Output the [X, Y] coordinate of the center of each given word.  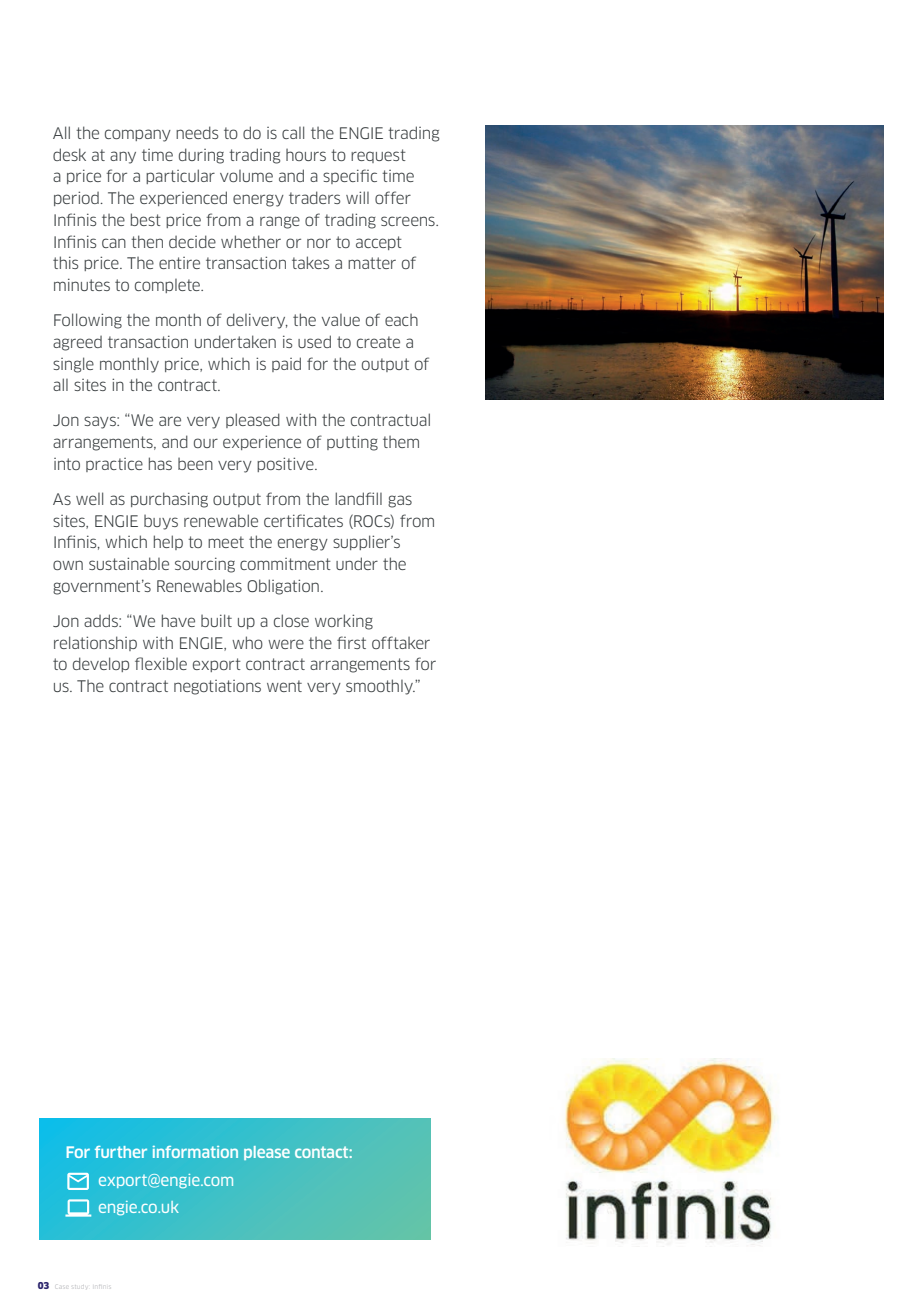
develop [101, 664]
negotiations [217, 687]
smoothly [380, 687]
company [138, 135]
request [378, 156]
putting [352, 443]
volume [246, 176]
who [247, 642]
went [284, 686]
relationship [95, 643]
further [121, 1152]
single [73, 365]
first [351, 642]
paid [286, 364]
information [195, 1152]
